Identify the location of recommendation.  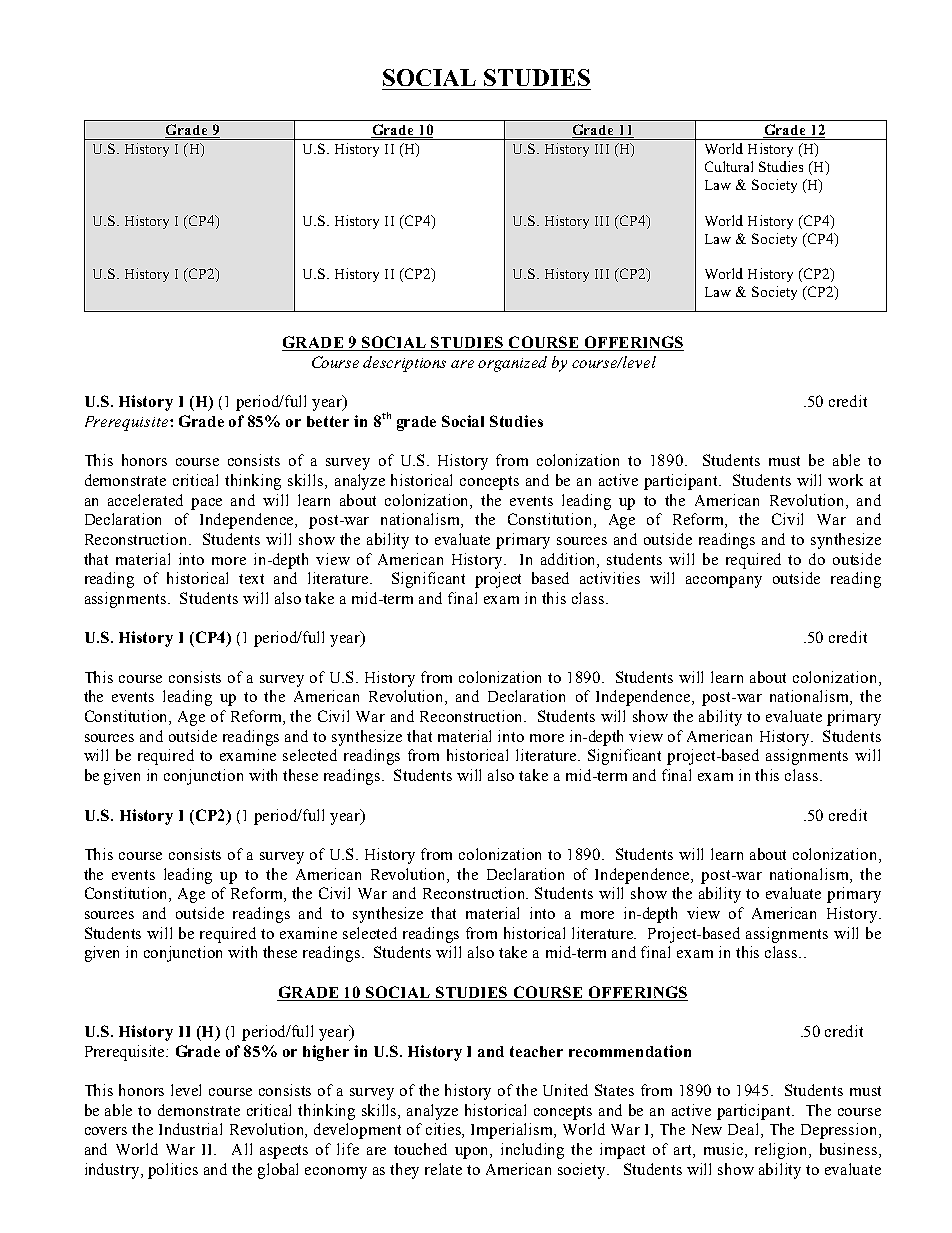
(630, 1051).
